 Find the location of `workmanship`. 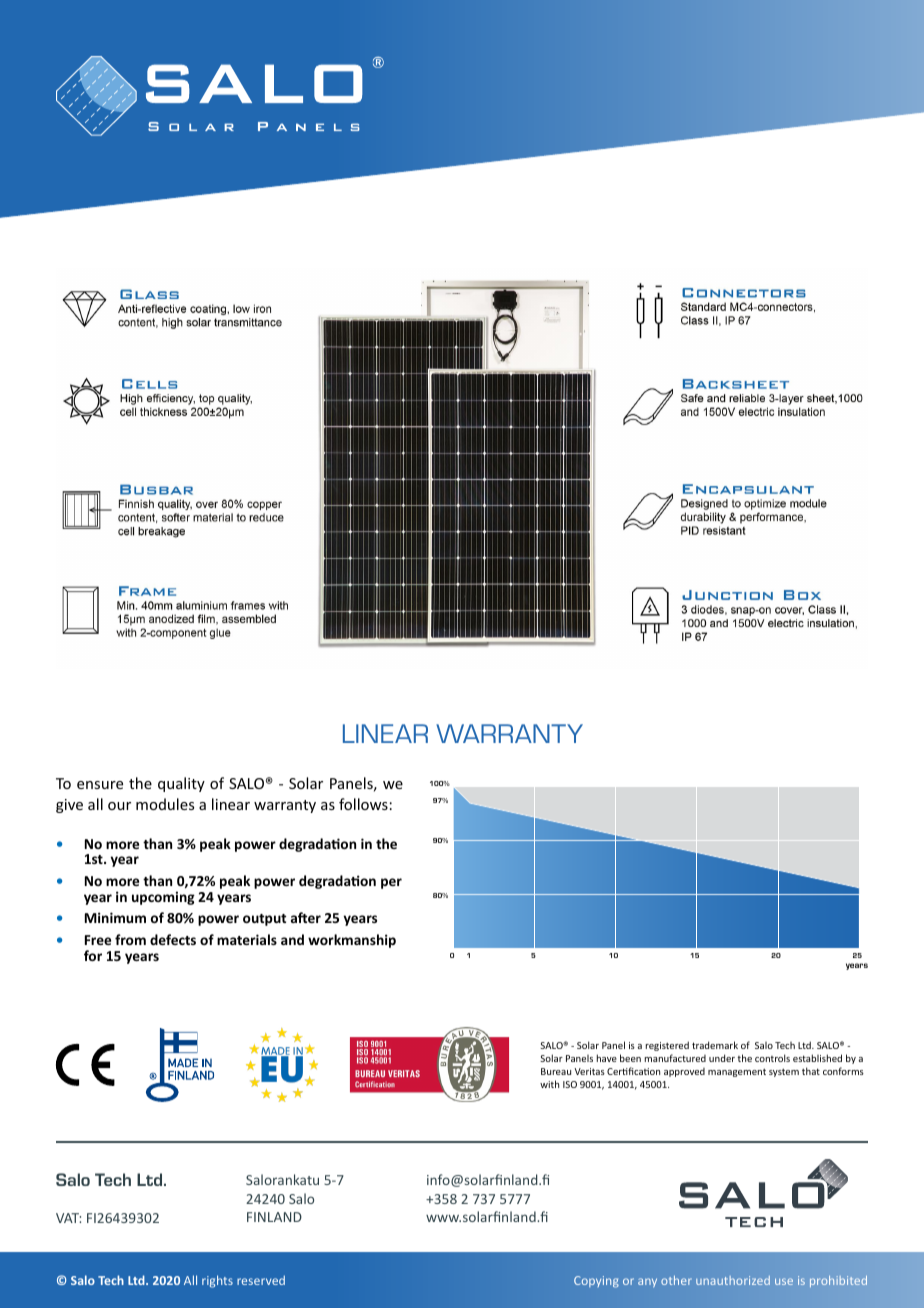

workmanship is located at coordinates (352, 941).
